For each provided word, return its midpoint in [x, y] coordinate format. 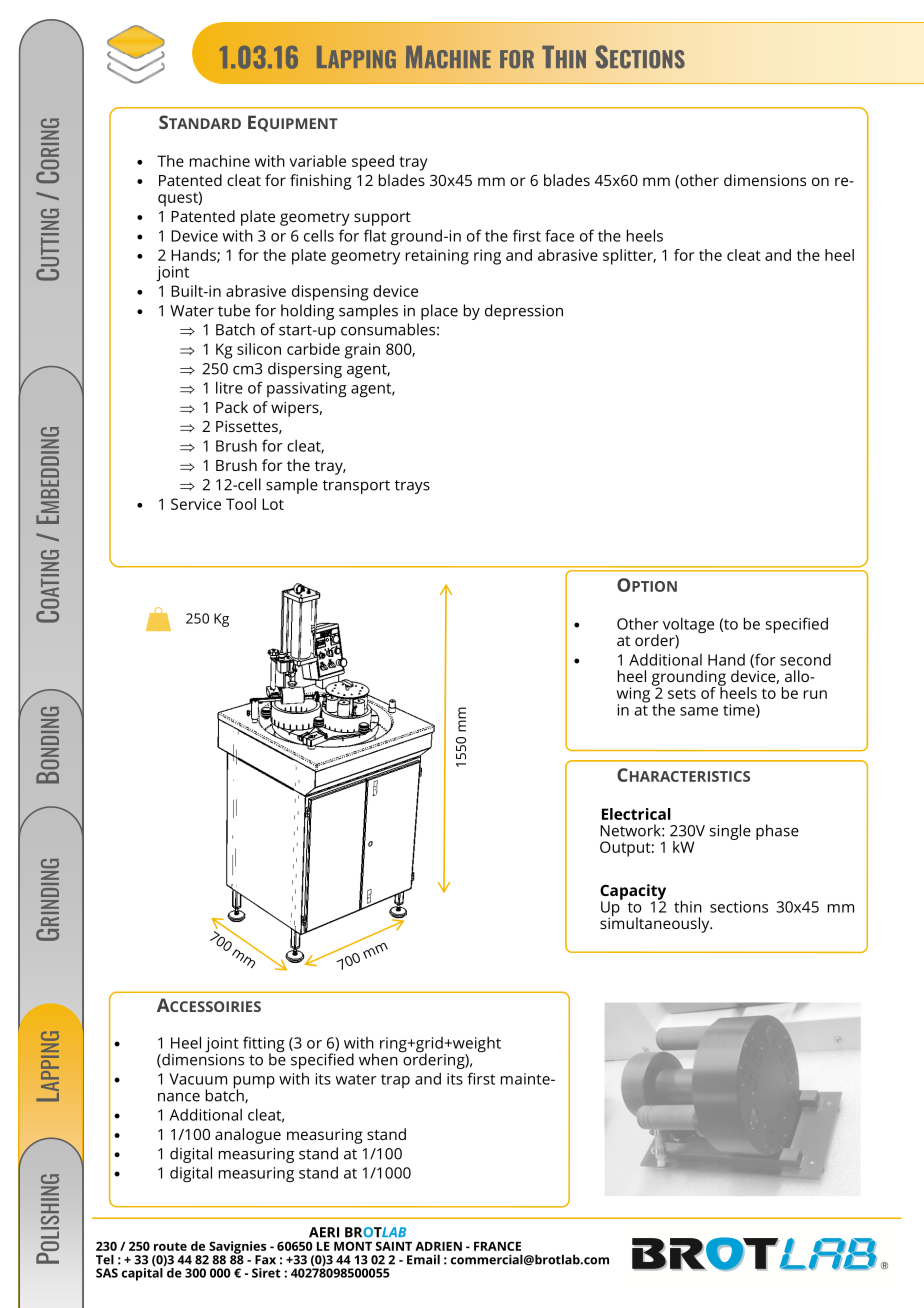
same [699, 711]
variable [317, 161]
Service [196, 504]
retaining [437, 257]
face [559, 235]
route [170, 1246]
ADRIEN [438, 1246]
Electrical [636, 814]
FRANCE [497, 1246]
